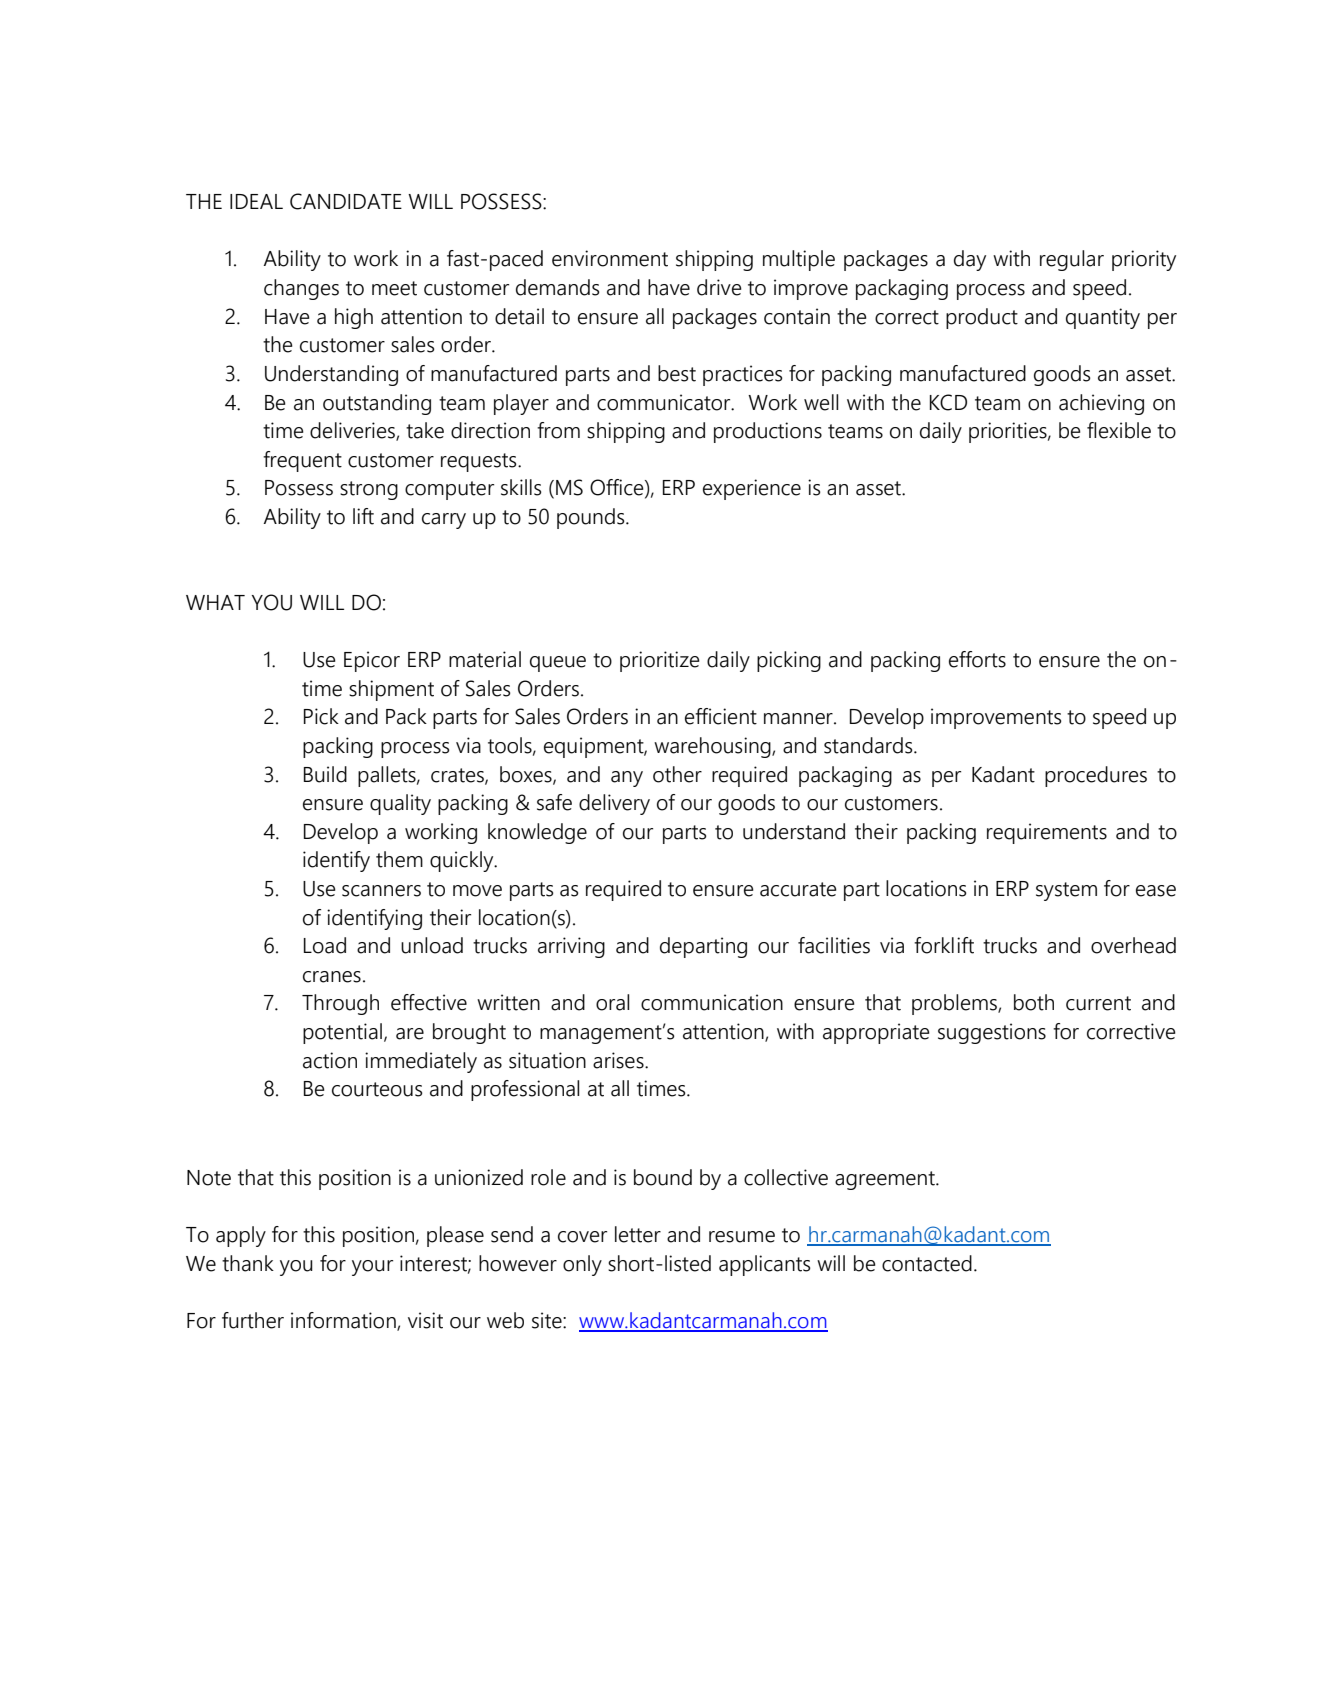  I want to click on applicants, so click(764, 1265).
